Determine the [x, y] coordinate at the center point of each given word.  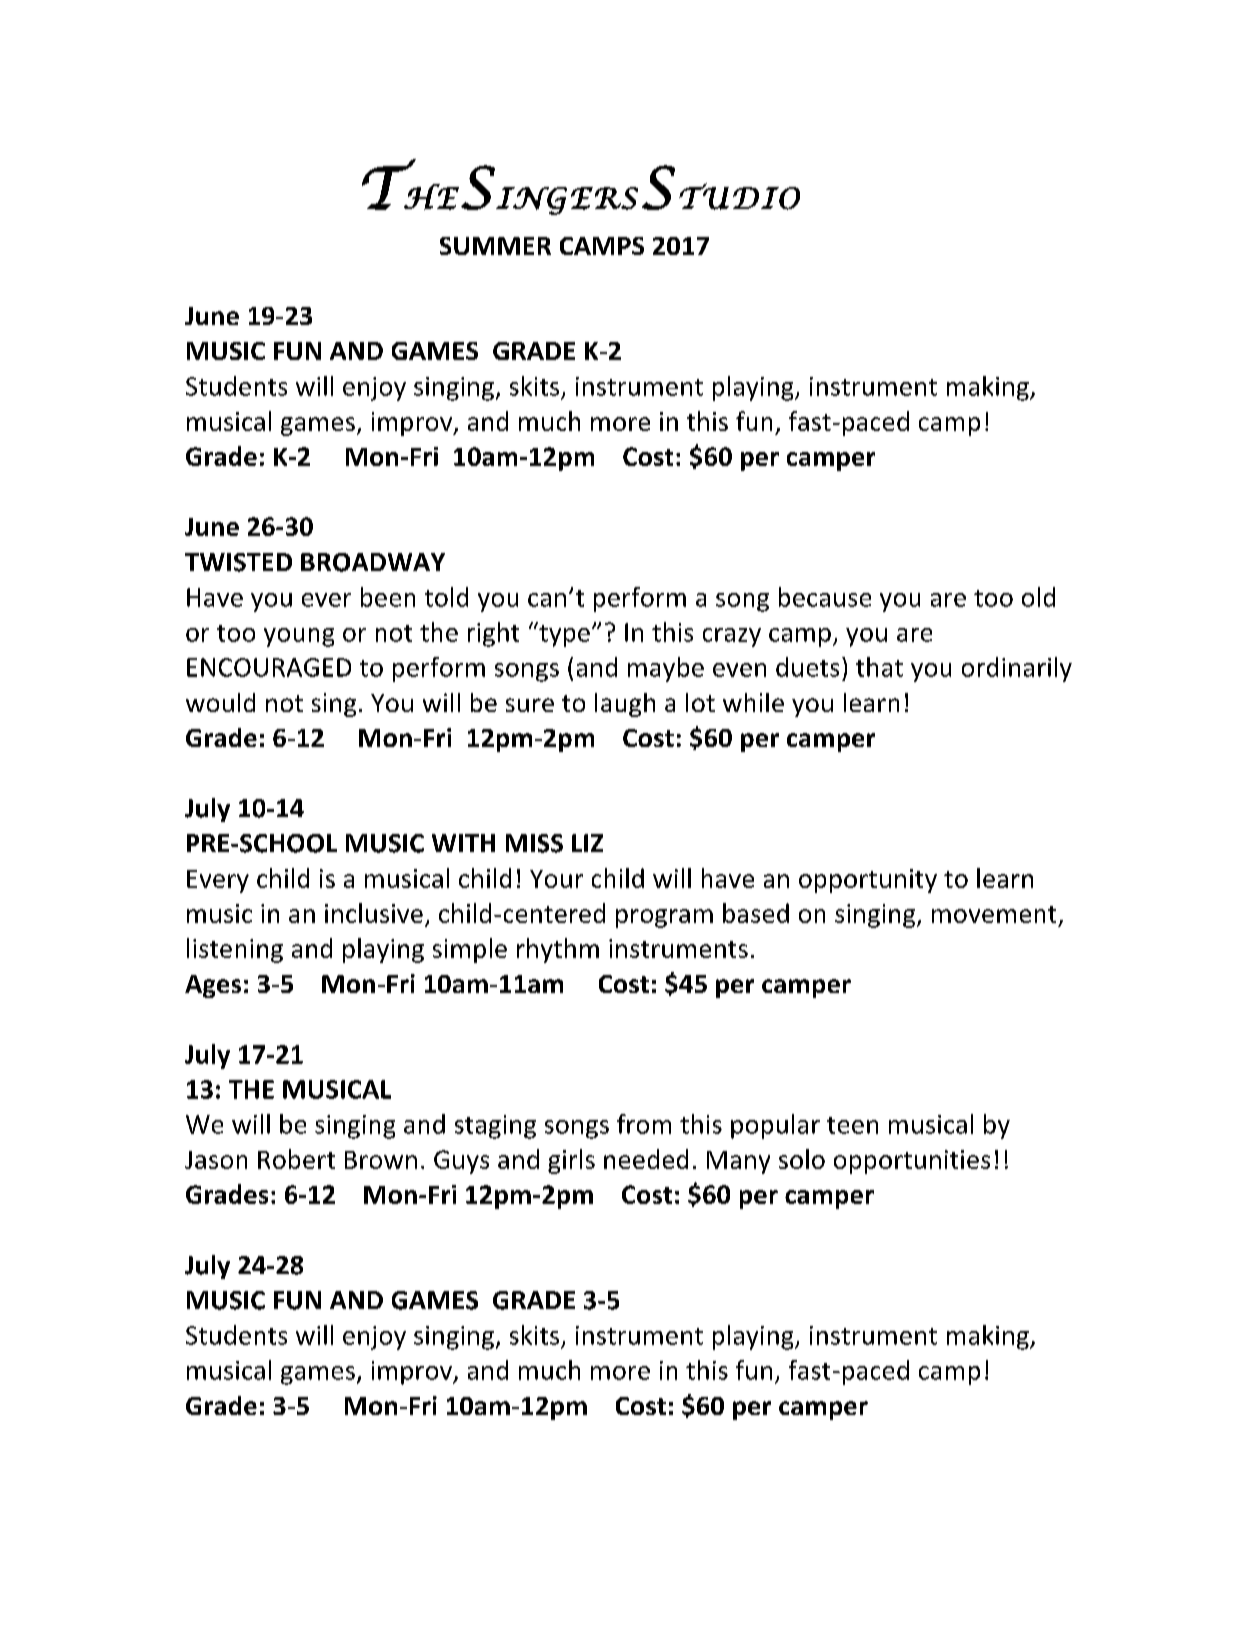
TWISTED [238, 562]
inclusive [374, 913]
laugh [625, 705]
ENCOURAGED [269, 667]
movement [994, 914]
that [879, 667]
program [664, 918]
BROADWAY [373, 562]
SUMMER [495, 246]
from [644, 1124]
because [825, 597]
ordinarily [1017, 669]
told [446, 597]
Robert [296, 1159]
